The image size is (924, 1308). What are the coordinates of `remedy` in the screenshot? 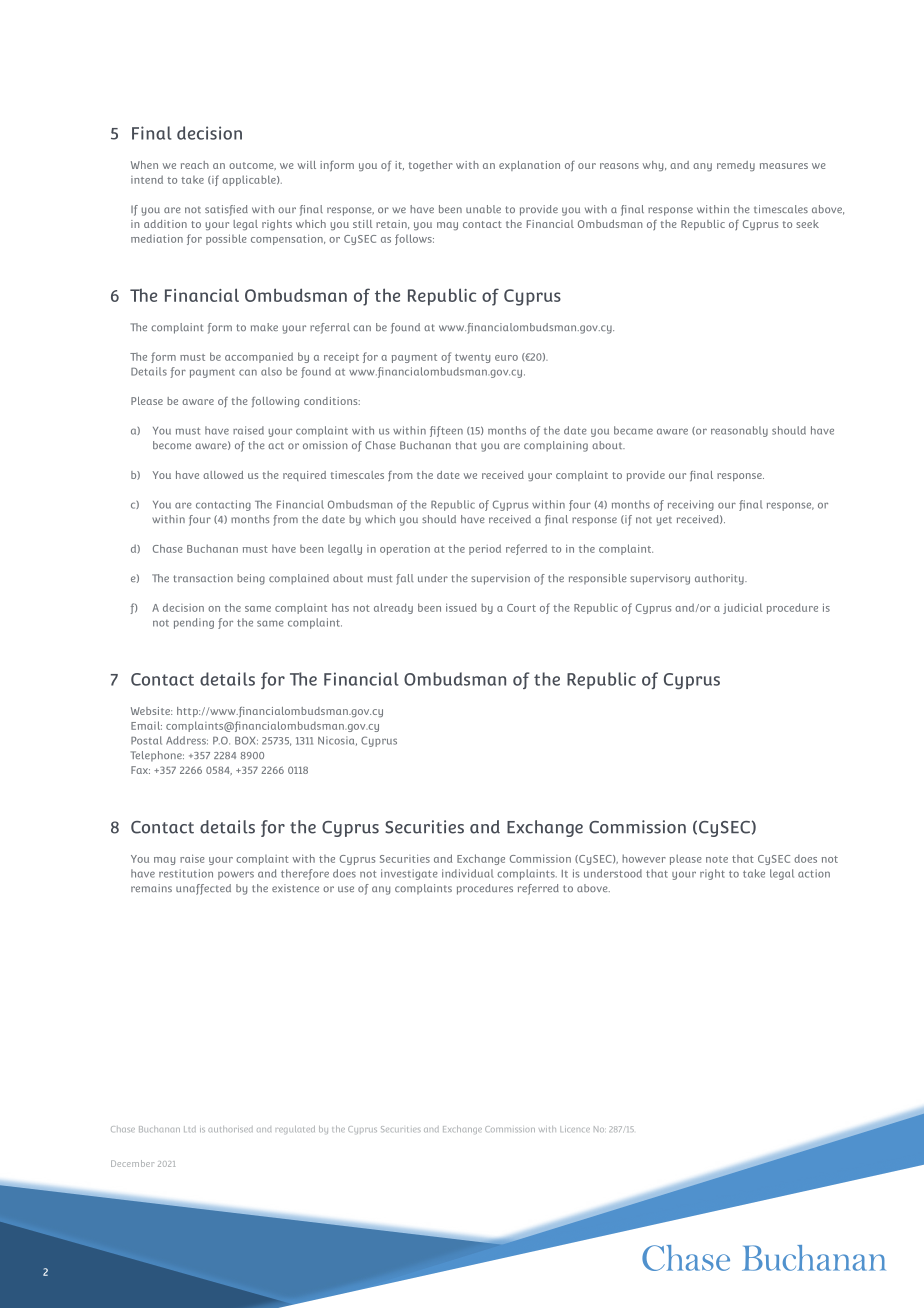 It's located at (736, 166).
